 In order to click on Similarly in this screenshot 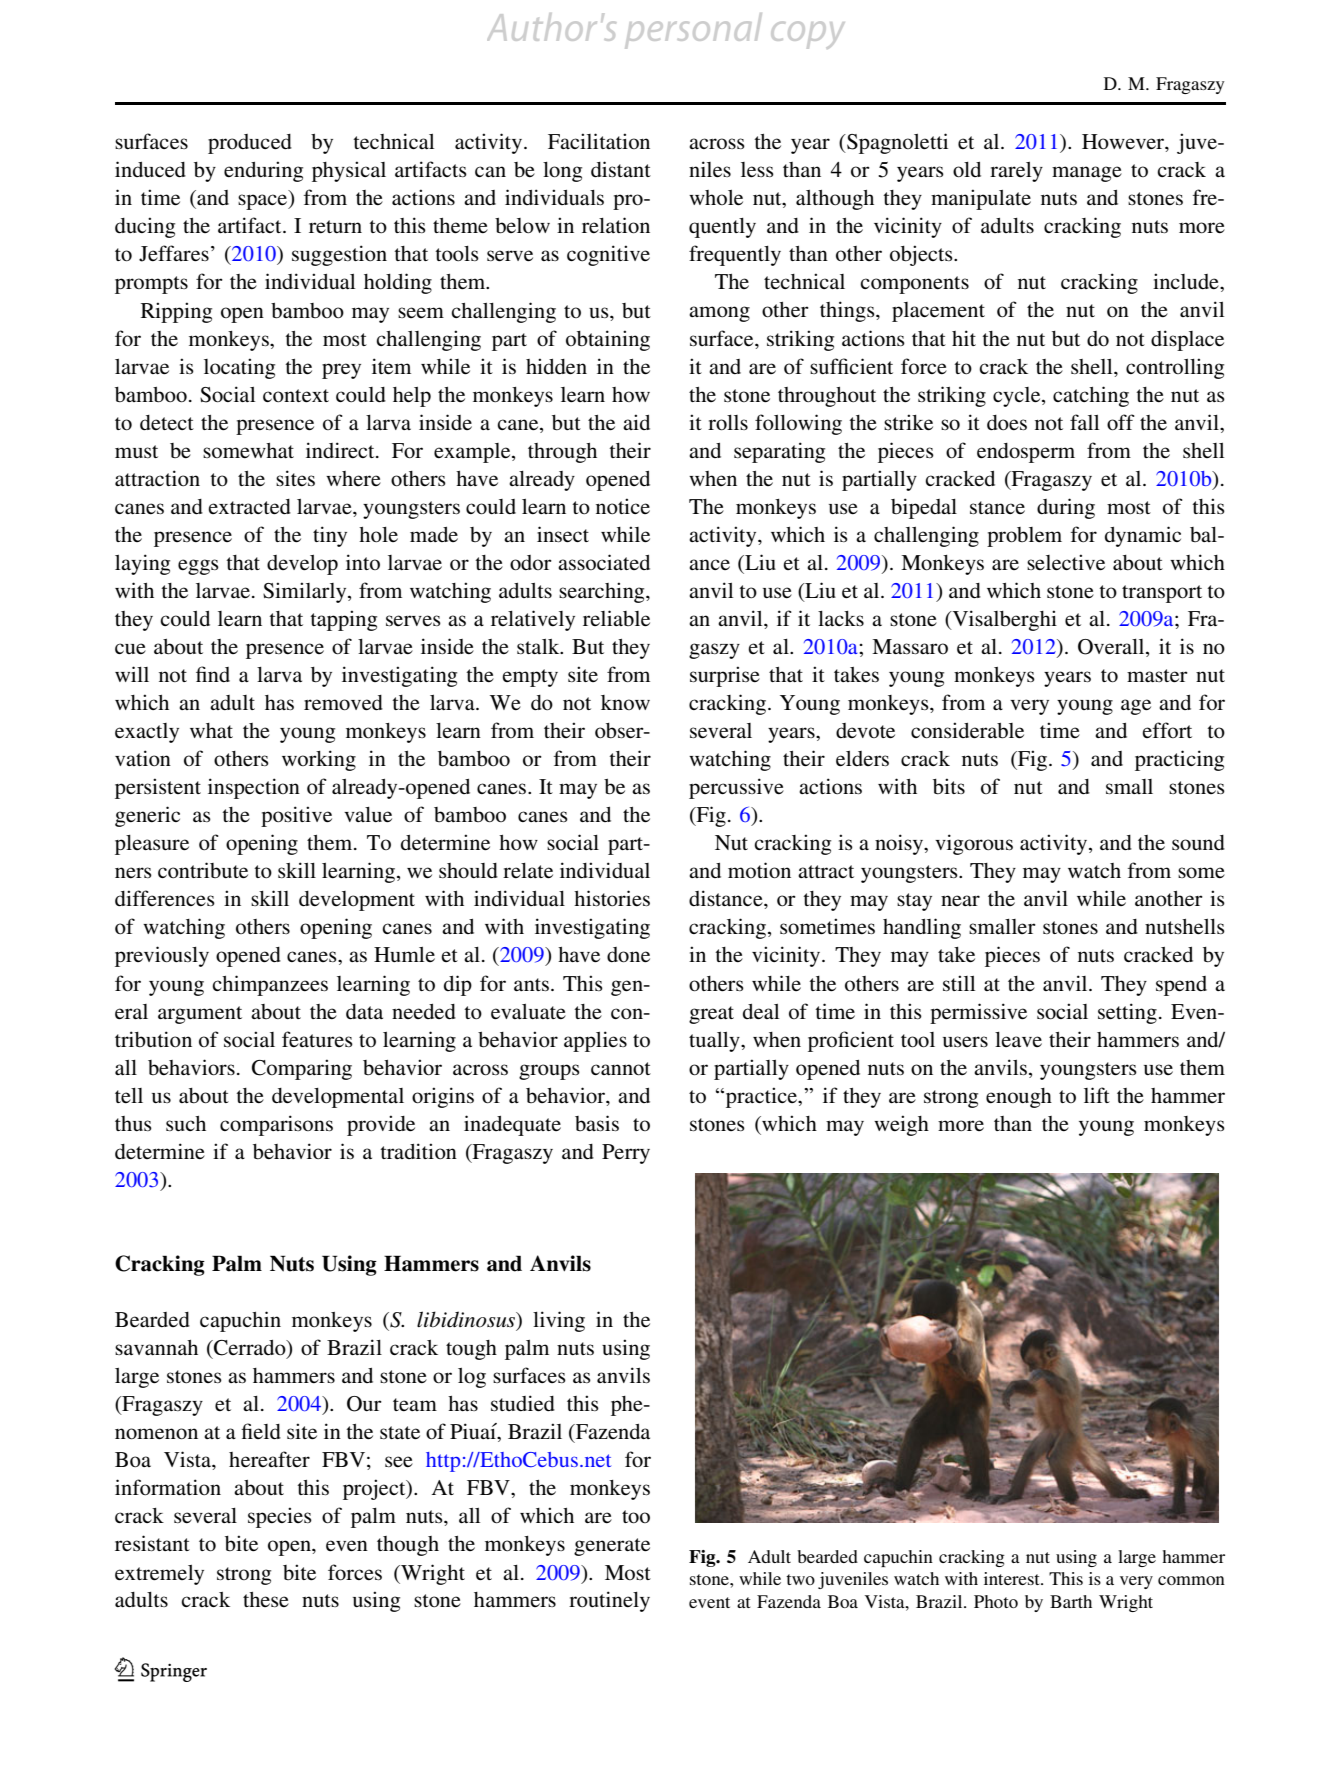, I will do `click(306, 592)`.
